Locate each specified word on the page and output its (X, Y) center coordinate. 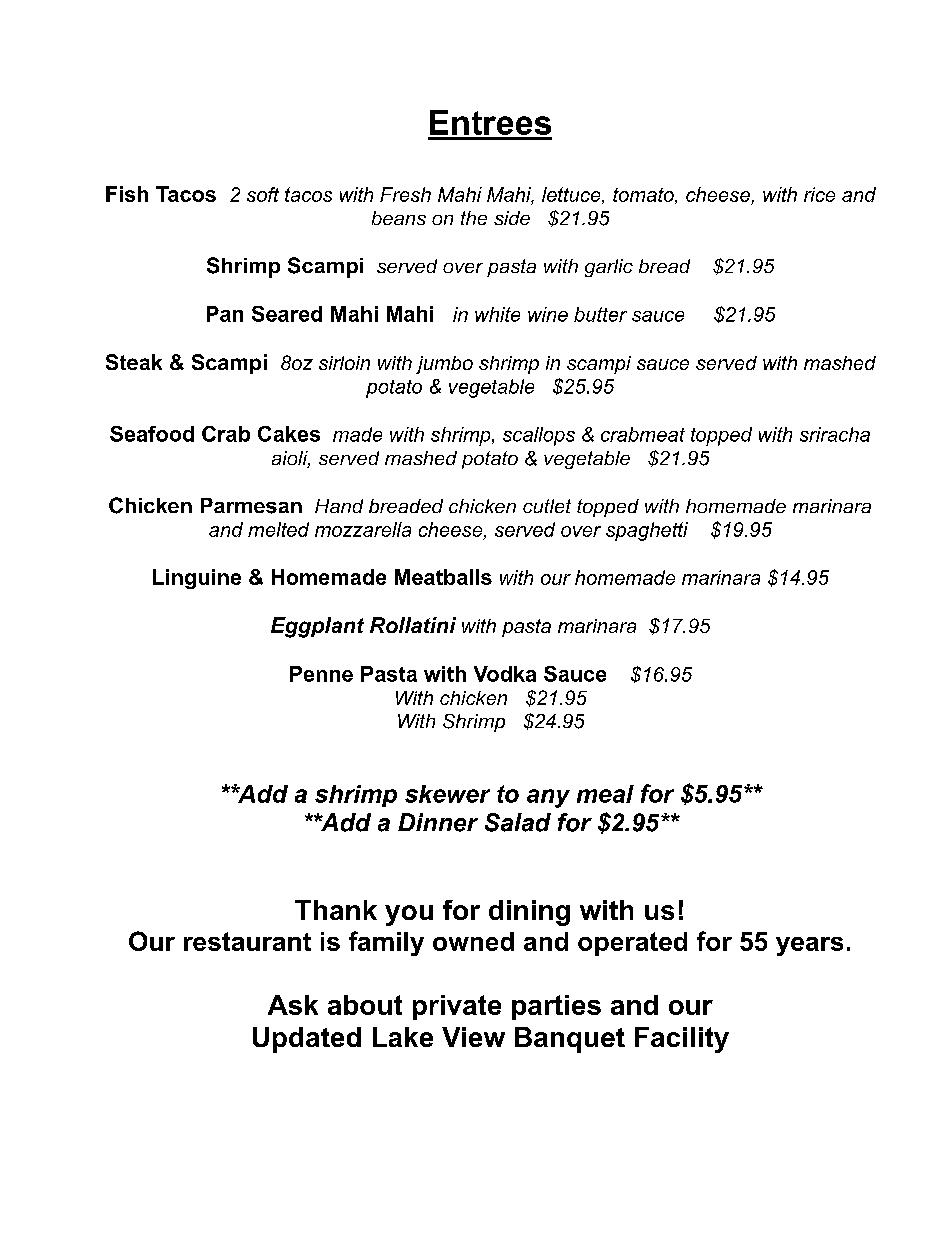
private (457, 1007)
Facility (682, 1040)
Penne (321, 674)
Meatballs (443, 577)
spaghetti (647, 531)
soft (263, 194)
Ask (293, 1005)
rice (819, 194)
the (474, 218)
